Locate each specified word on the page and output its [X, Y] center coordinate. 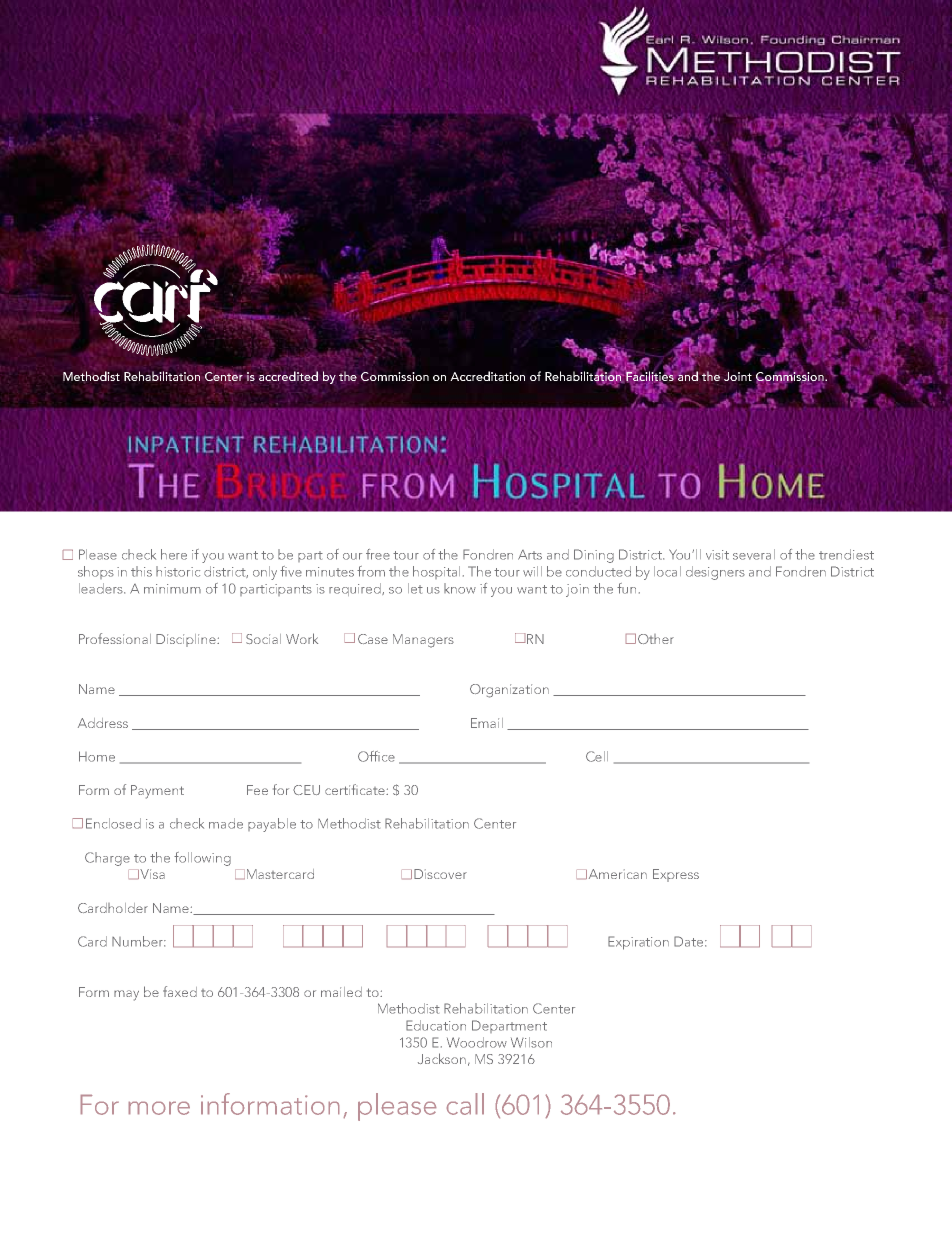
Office [376, 756]
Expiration [638, 943]
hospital [436, 572]
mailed [341, 992]
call [465, 1104]
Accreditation [487, 376]
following [202, 859]
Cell [597, 756]
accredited [288, 376]
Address [103, 723]
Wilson [531, 1042]
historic [178, 571]
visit [717, 555]
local [667, 571]
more [159, 1108]
